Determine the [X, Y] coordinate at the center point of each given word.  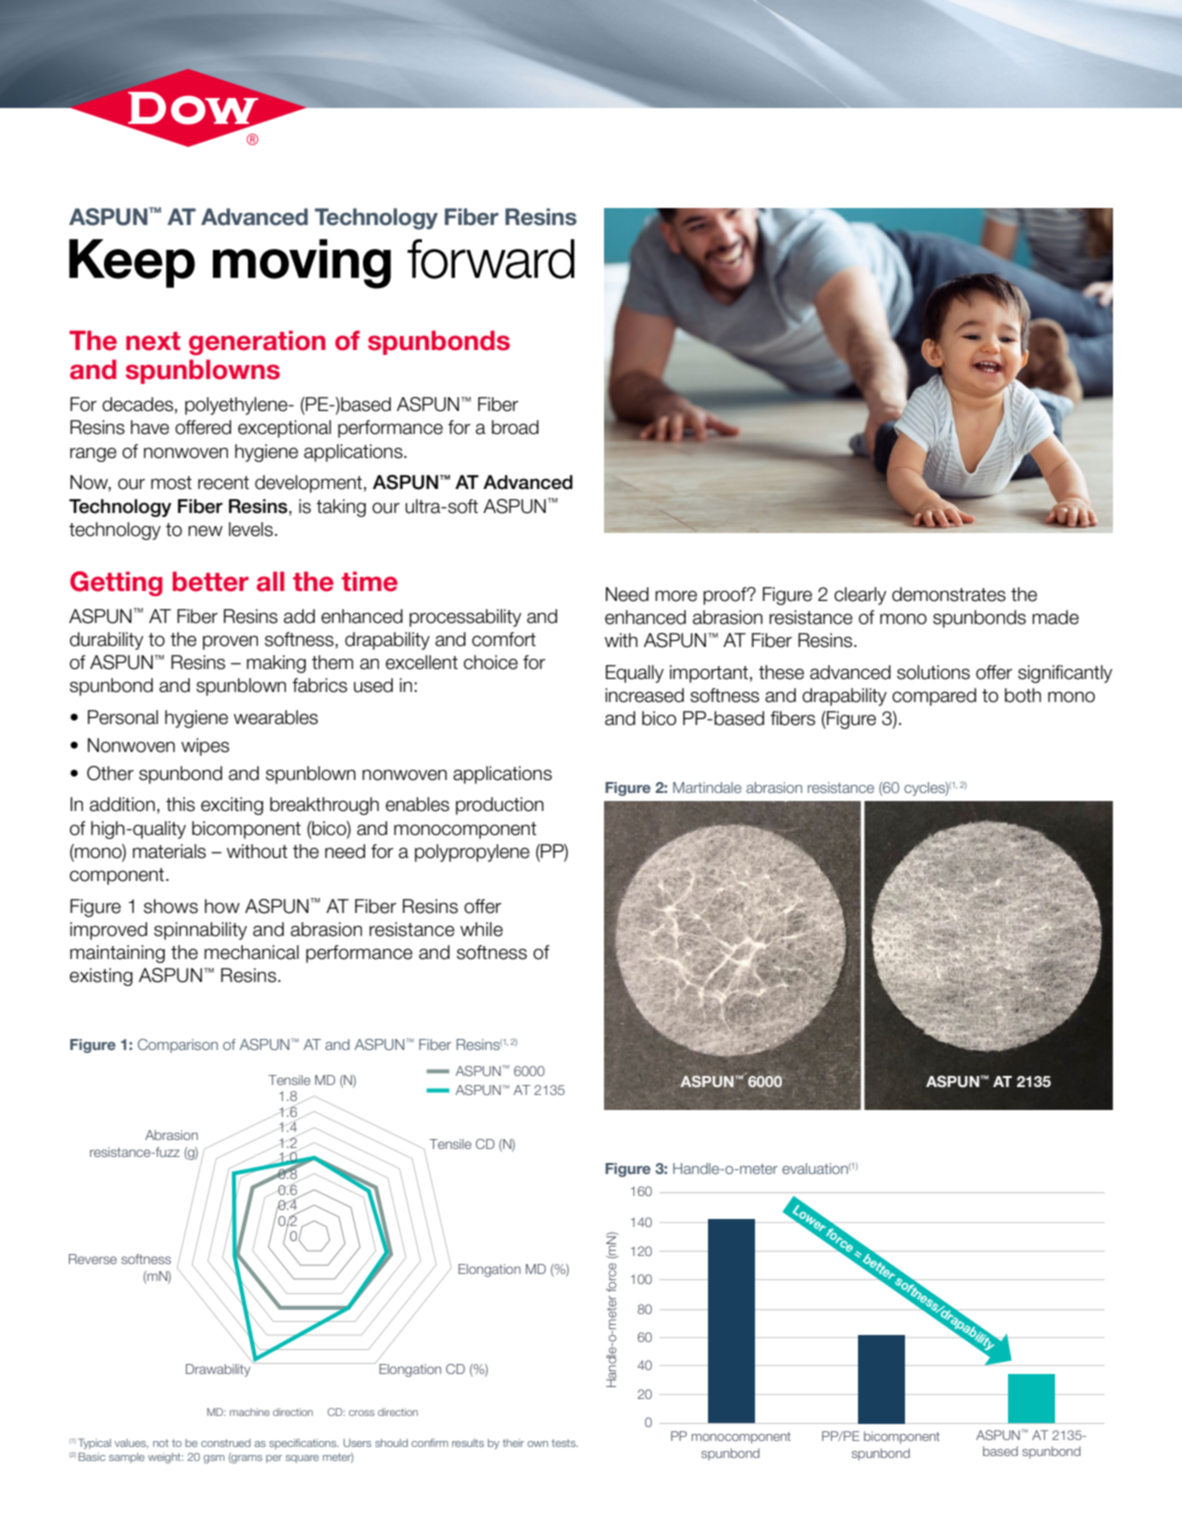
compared [934, 697]
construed [226, 1443]
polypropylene [472, 853]
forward [491, 259]
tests [565, 1443]
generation [257, 342]
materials [169, 851]
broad [515, 427]
